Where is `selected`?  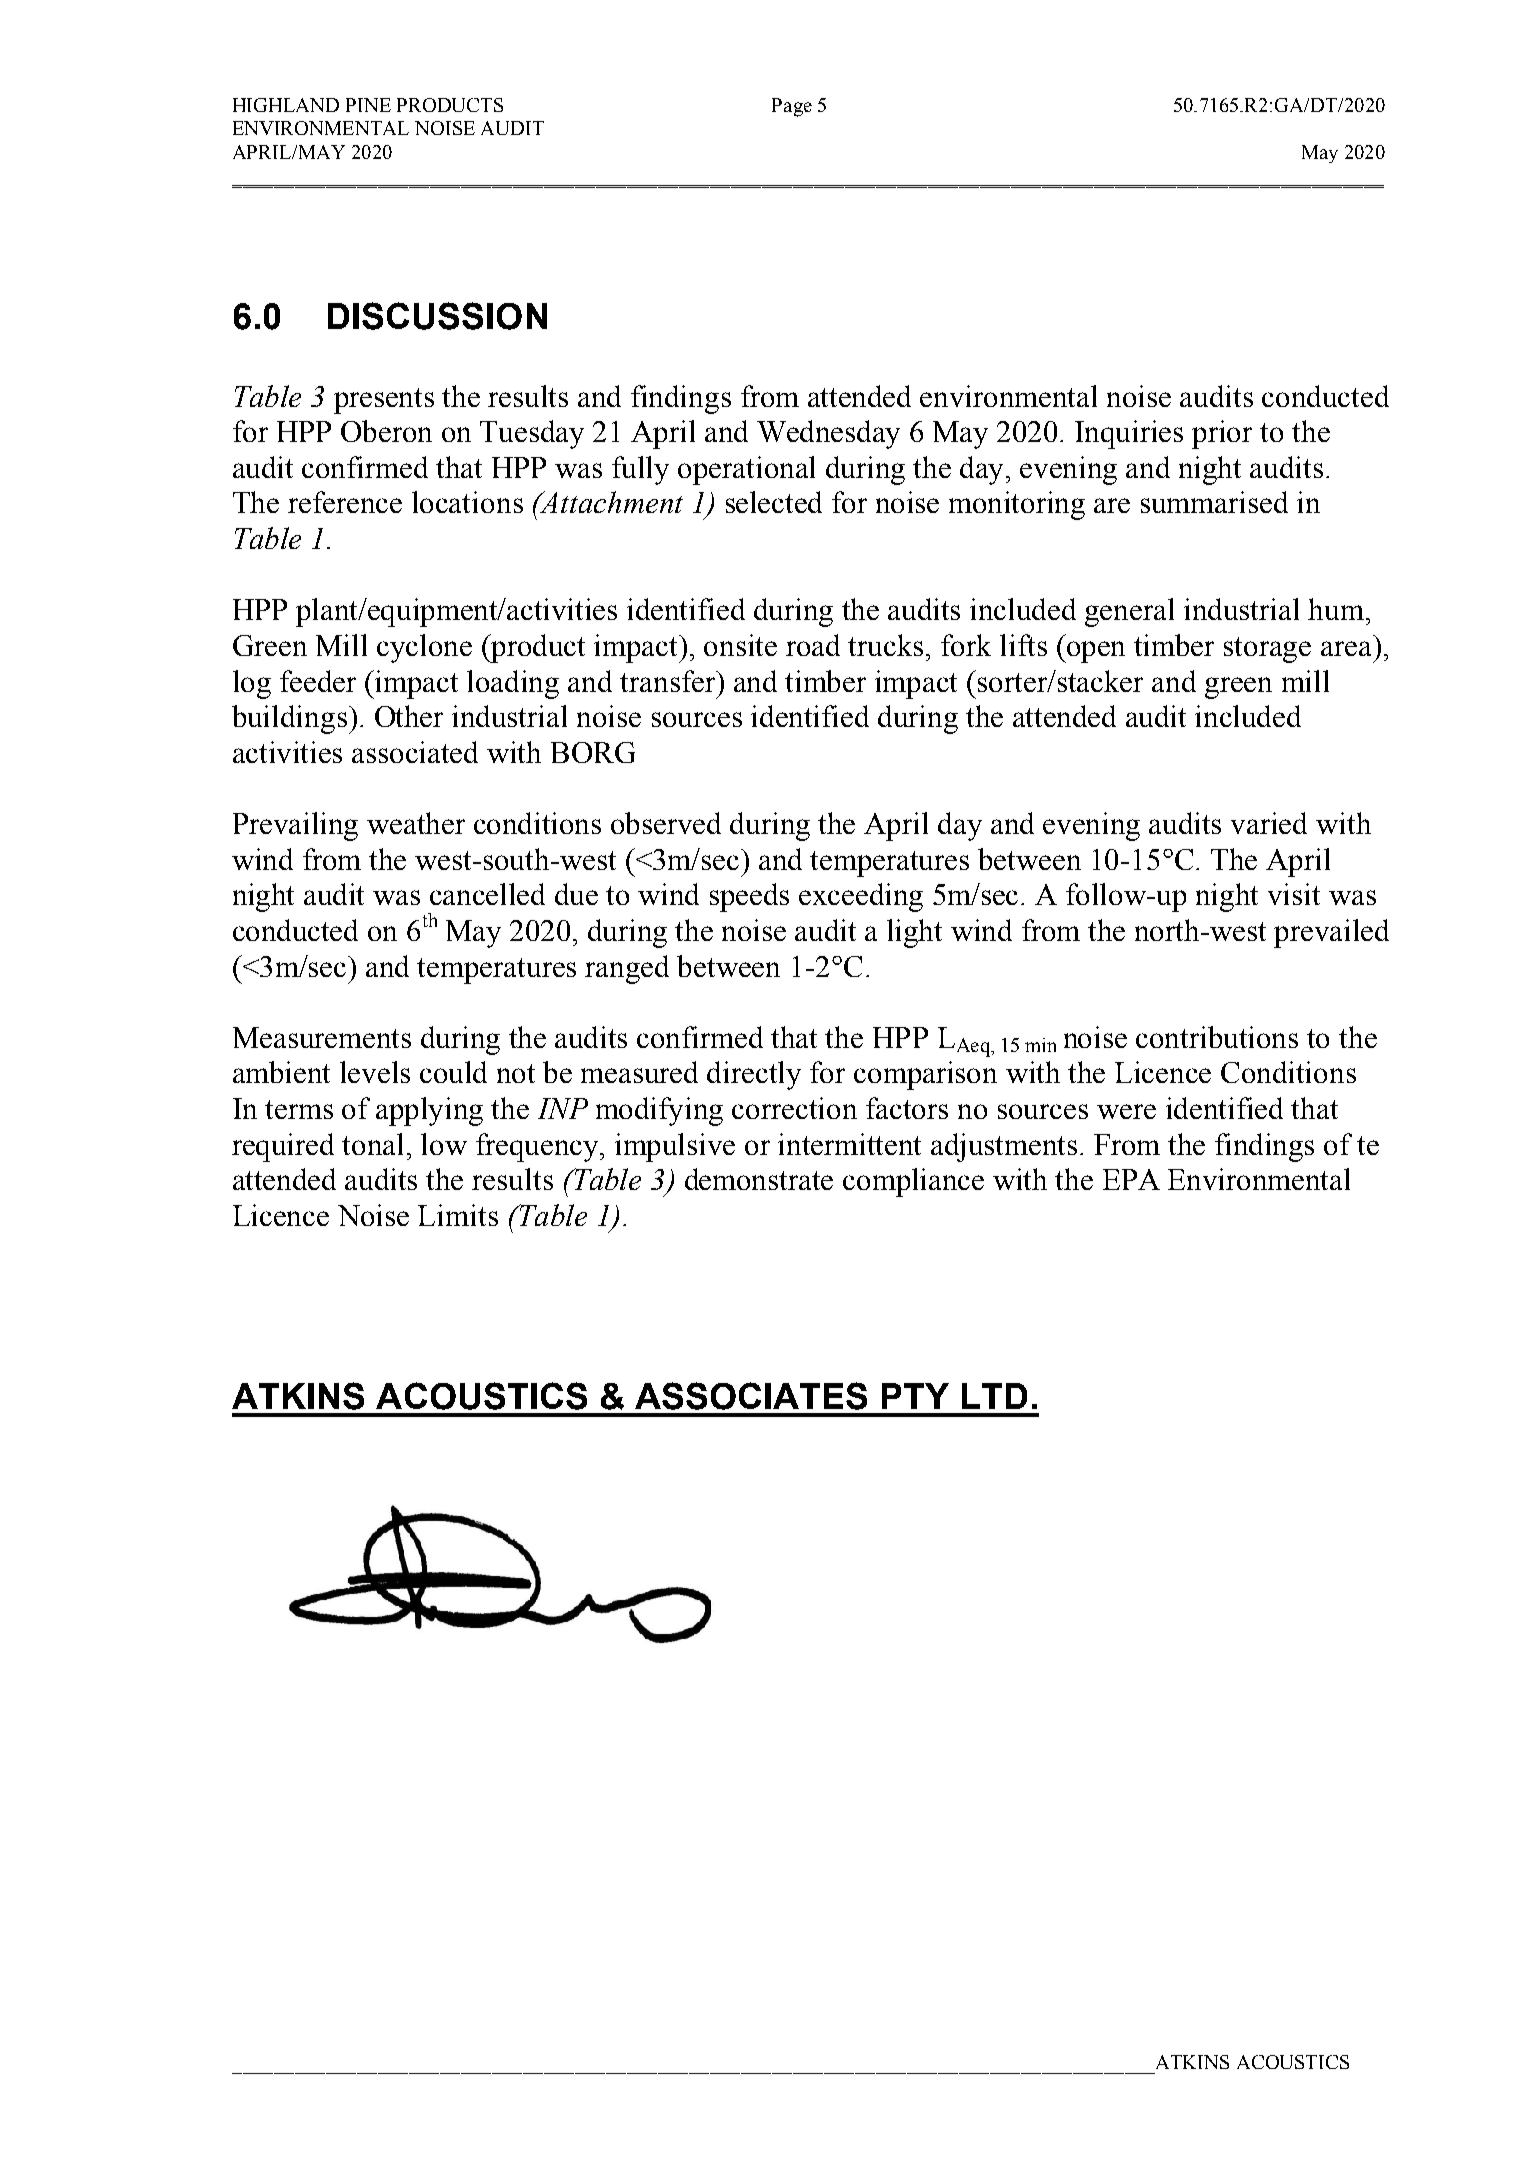 selected is located at coordinates (774, 502).
